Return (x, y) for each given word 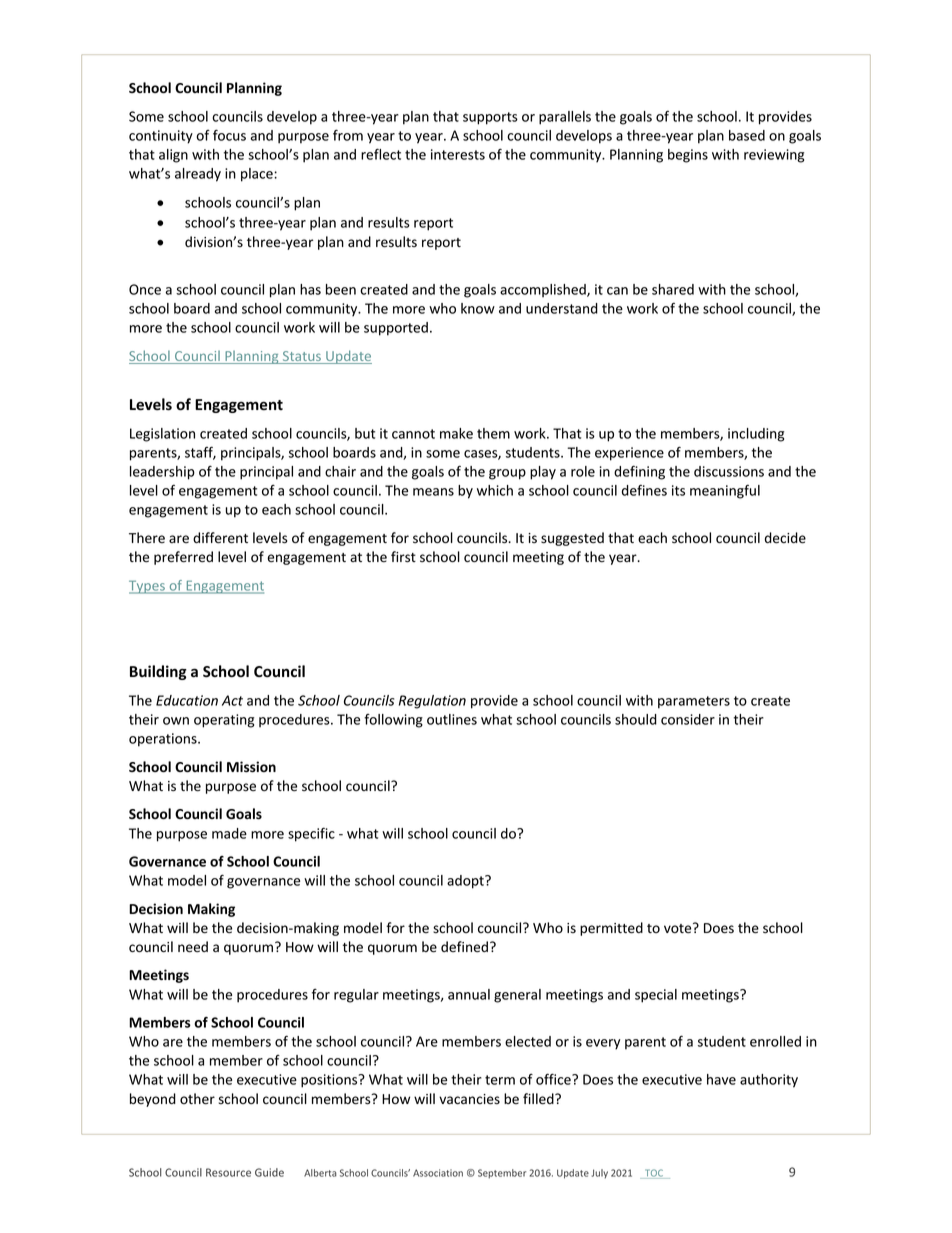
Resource (228, 1172)
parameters (694, 702)
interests (458, 154)
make (456, 433)
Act (232, 700)
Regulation (432, 702)
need (193, 947)
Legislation (162, 435)
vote (679, 928)
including (756, 435)
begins (688, 156)
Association (438, 1173)
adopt (466, 882)
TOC (654, 1174)
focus (229, 135)
